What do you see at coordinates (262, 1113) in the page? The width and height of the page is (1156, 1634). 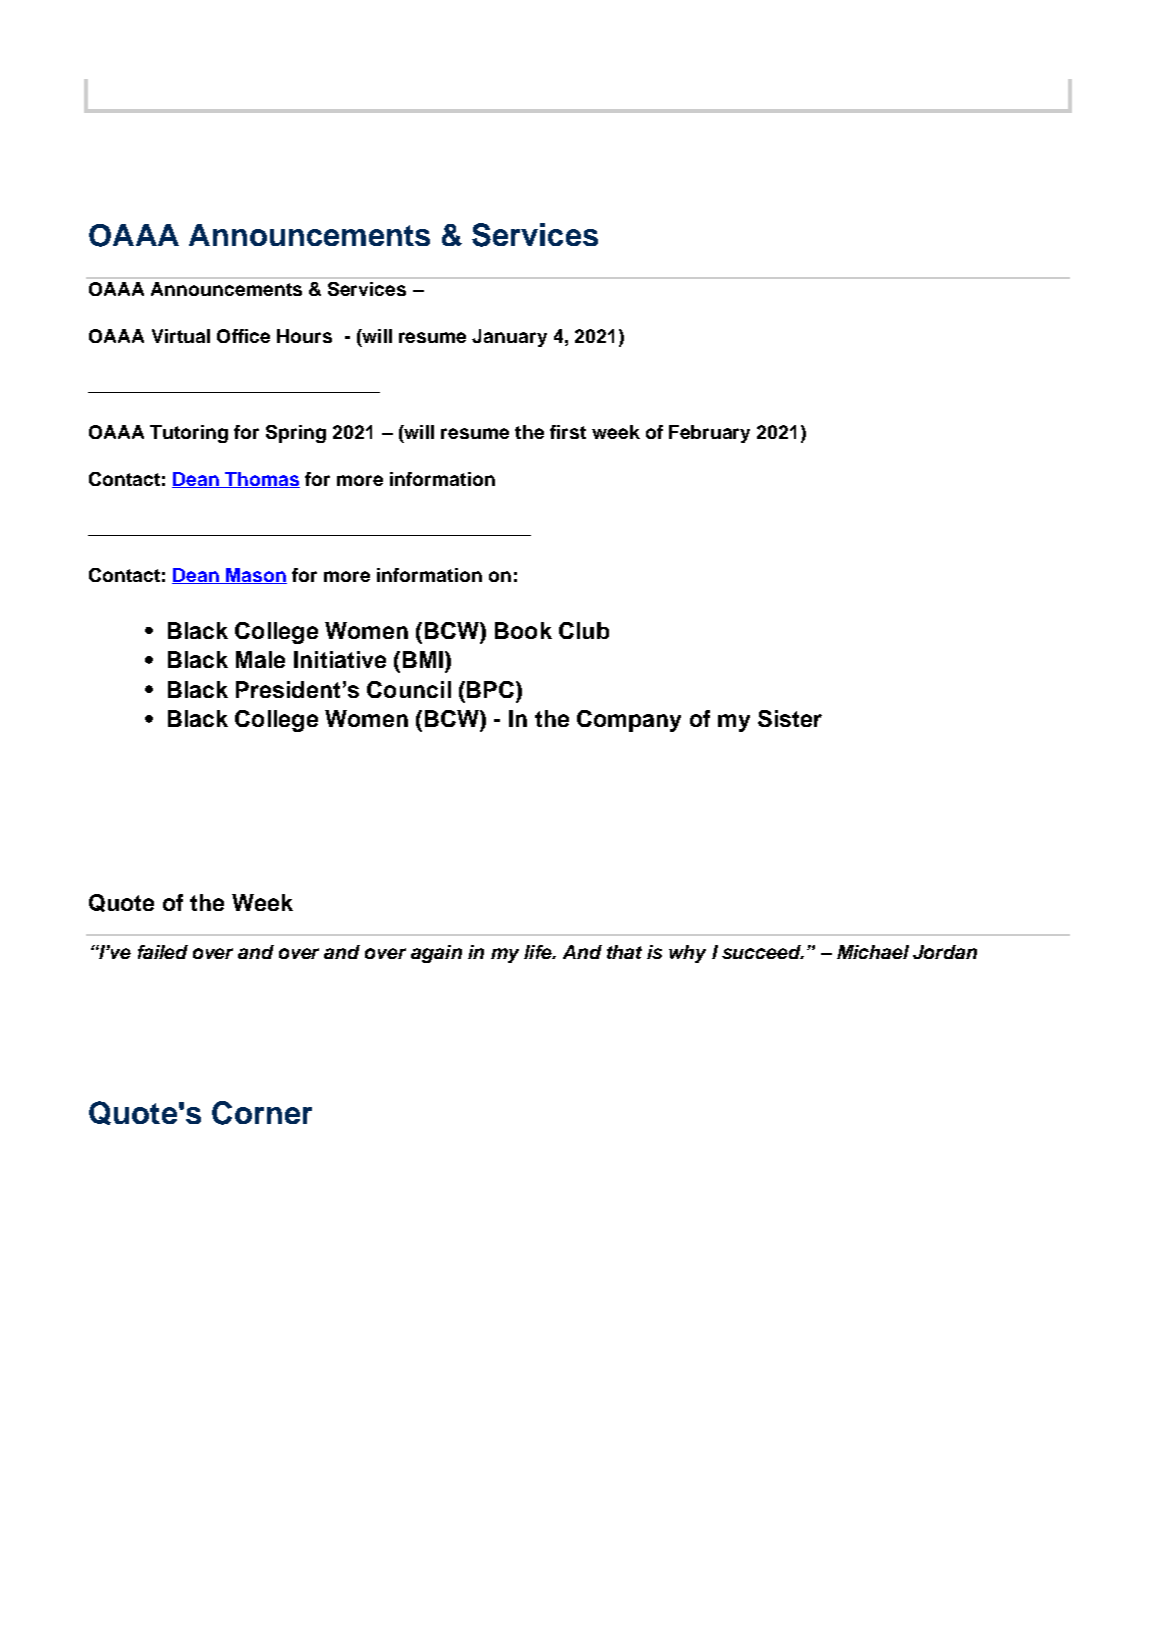 I see `Corner` at bounding box center [262, 1113].
